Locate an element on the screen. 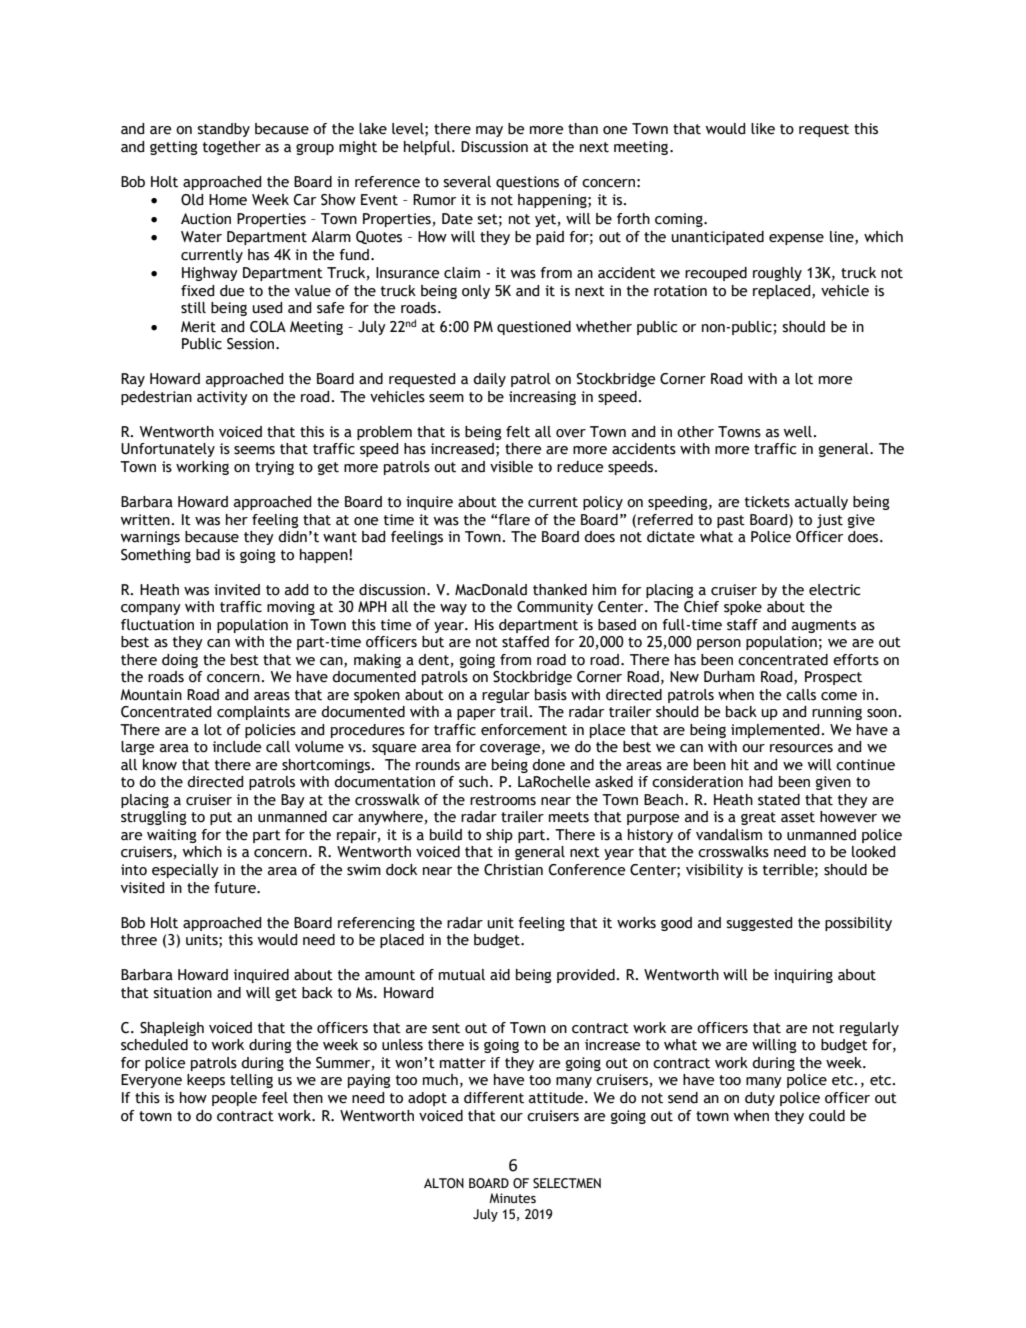 Image resolution: width=1026 pixels, height=1328 pixels. Minutes is located at coordinates (512, 1198).
